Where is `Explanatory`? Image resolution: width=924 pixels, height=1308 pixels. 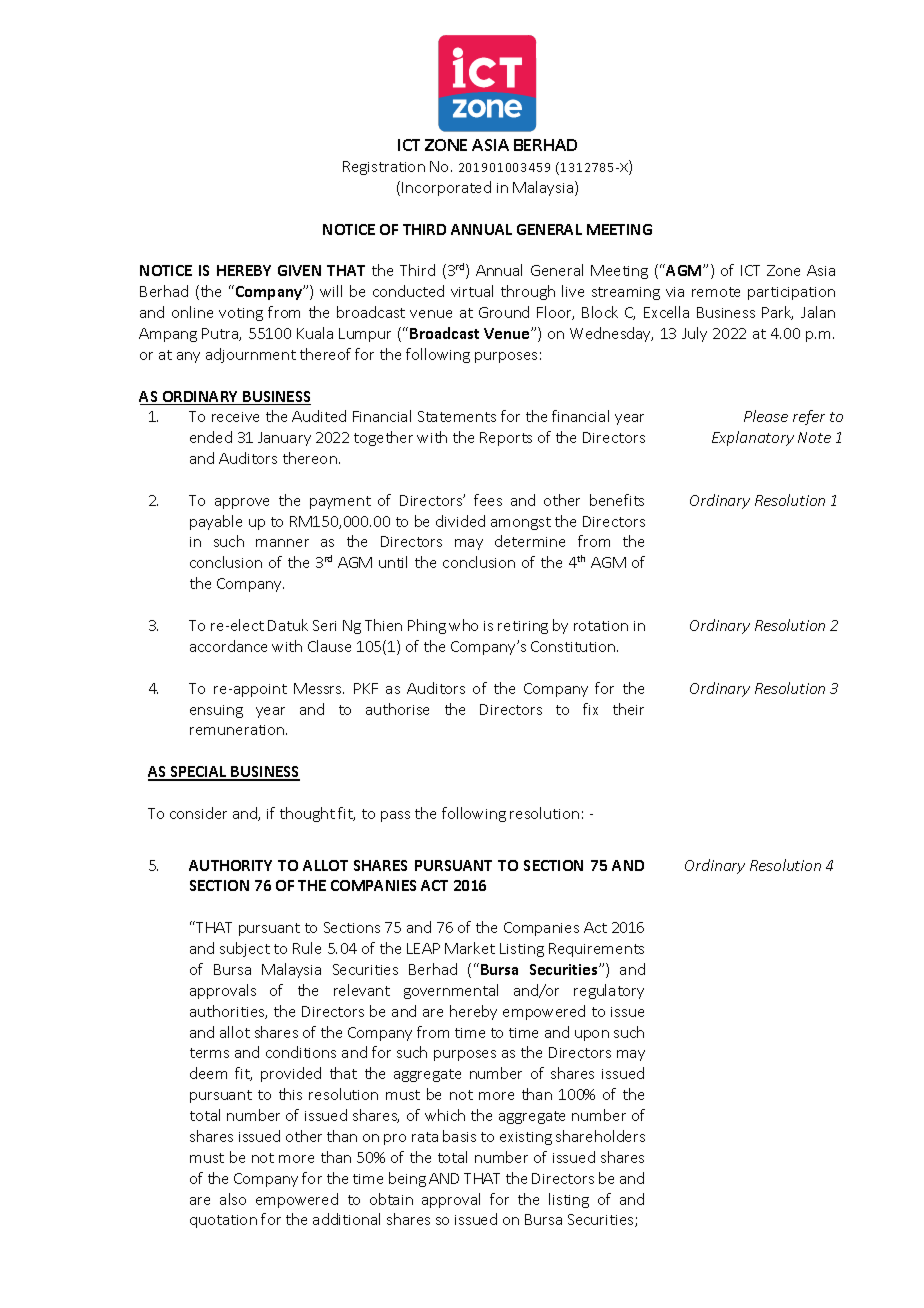
Explanatory is located at coordinates (753, 438).
